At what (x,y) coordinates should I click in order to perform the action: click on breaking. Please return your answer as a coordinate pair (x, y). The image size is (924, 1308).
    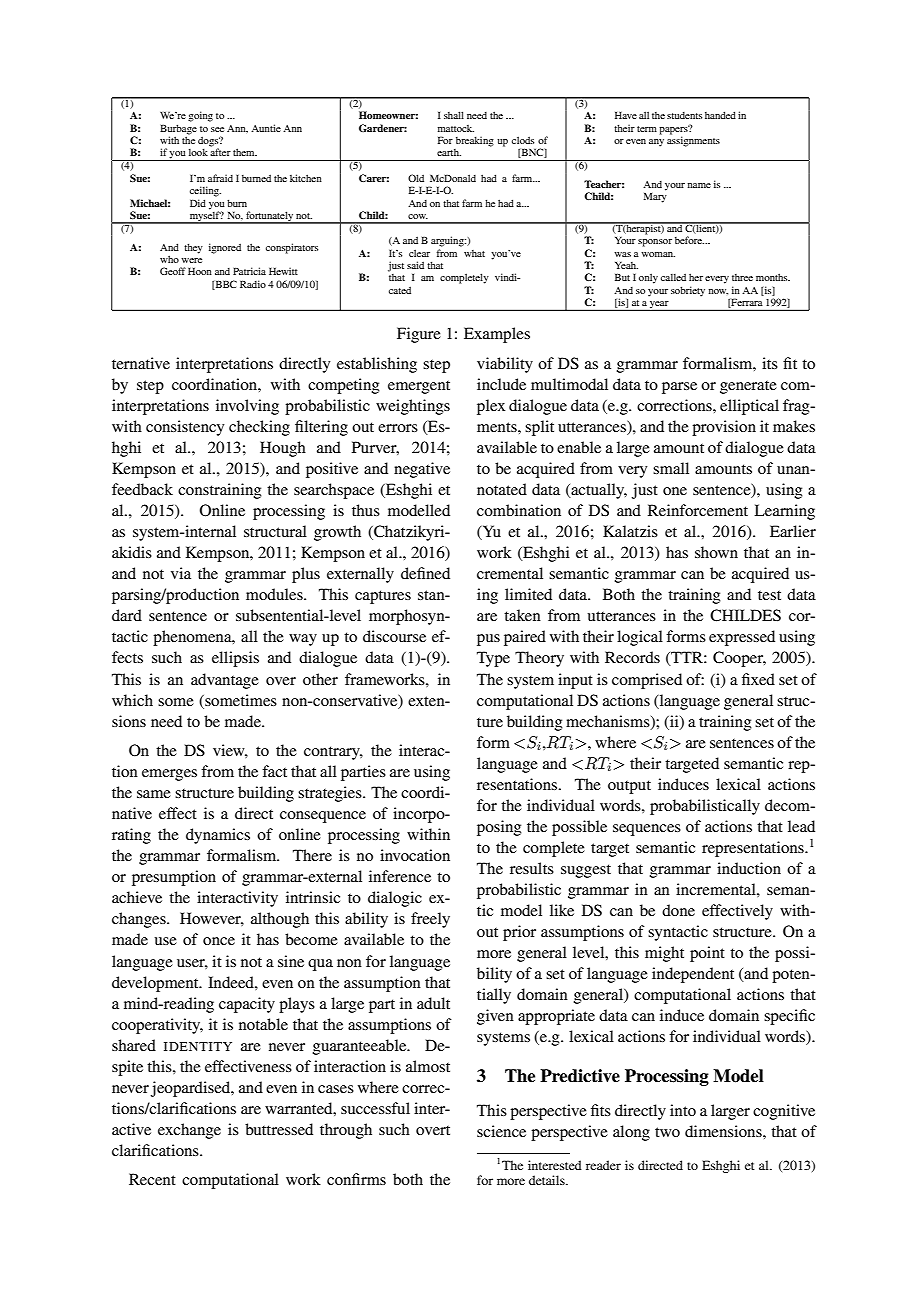
    Looking at the image, I should click on (475, 141).
